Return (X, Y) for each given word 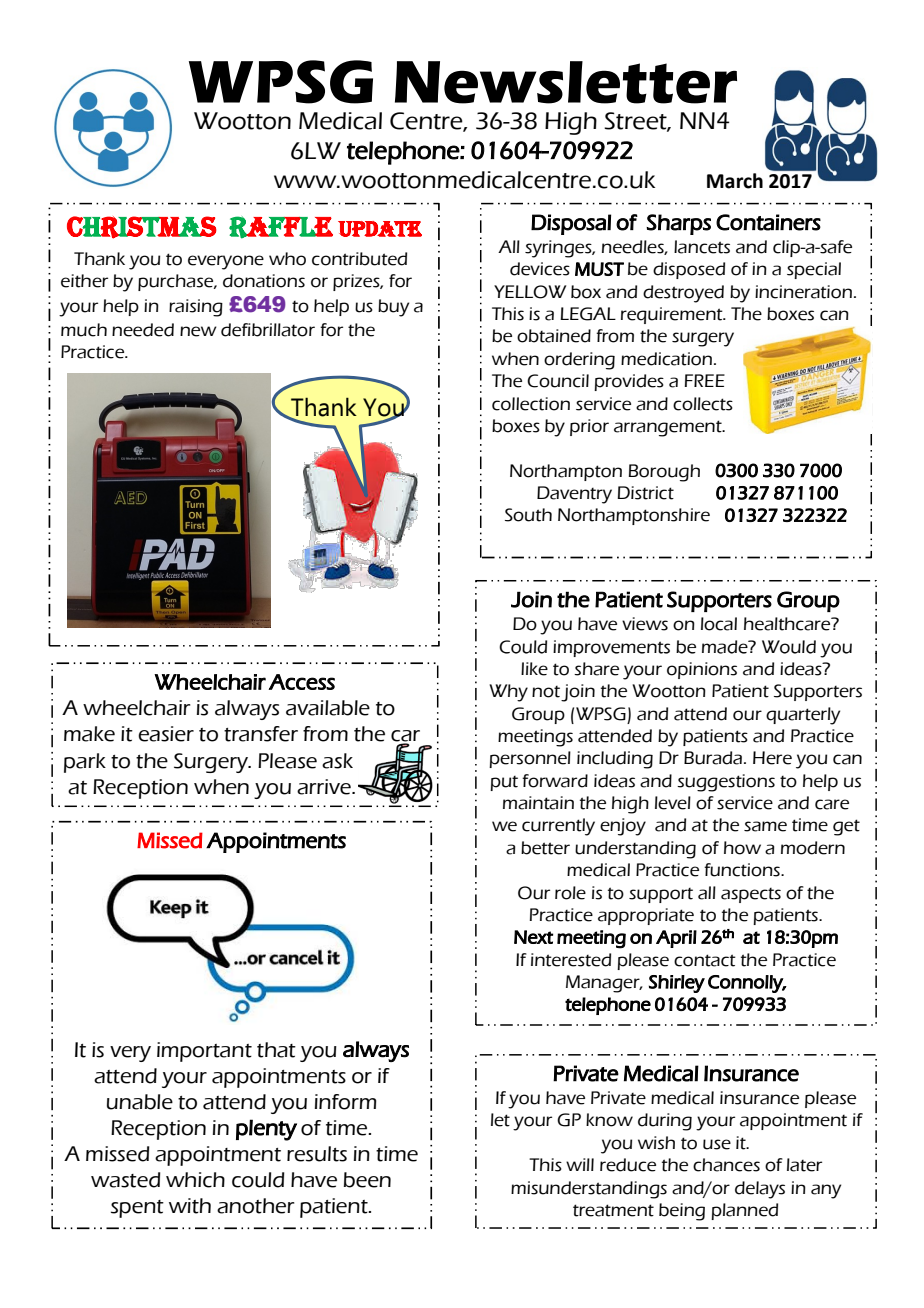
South (528, 515)
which (195, 1180)
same (765, 826)
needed (143, 330)
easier (166, 734)
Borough (664, 473)
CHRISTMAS (142, 227)
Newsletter (566, 82)
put (504, 783)
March (735, 181)
